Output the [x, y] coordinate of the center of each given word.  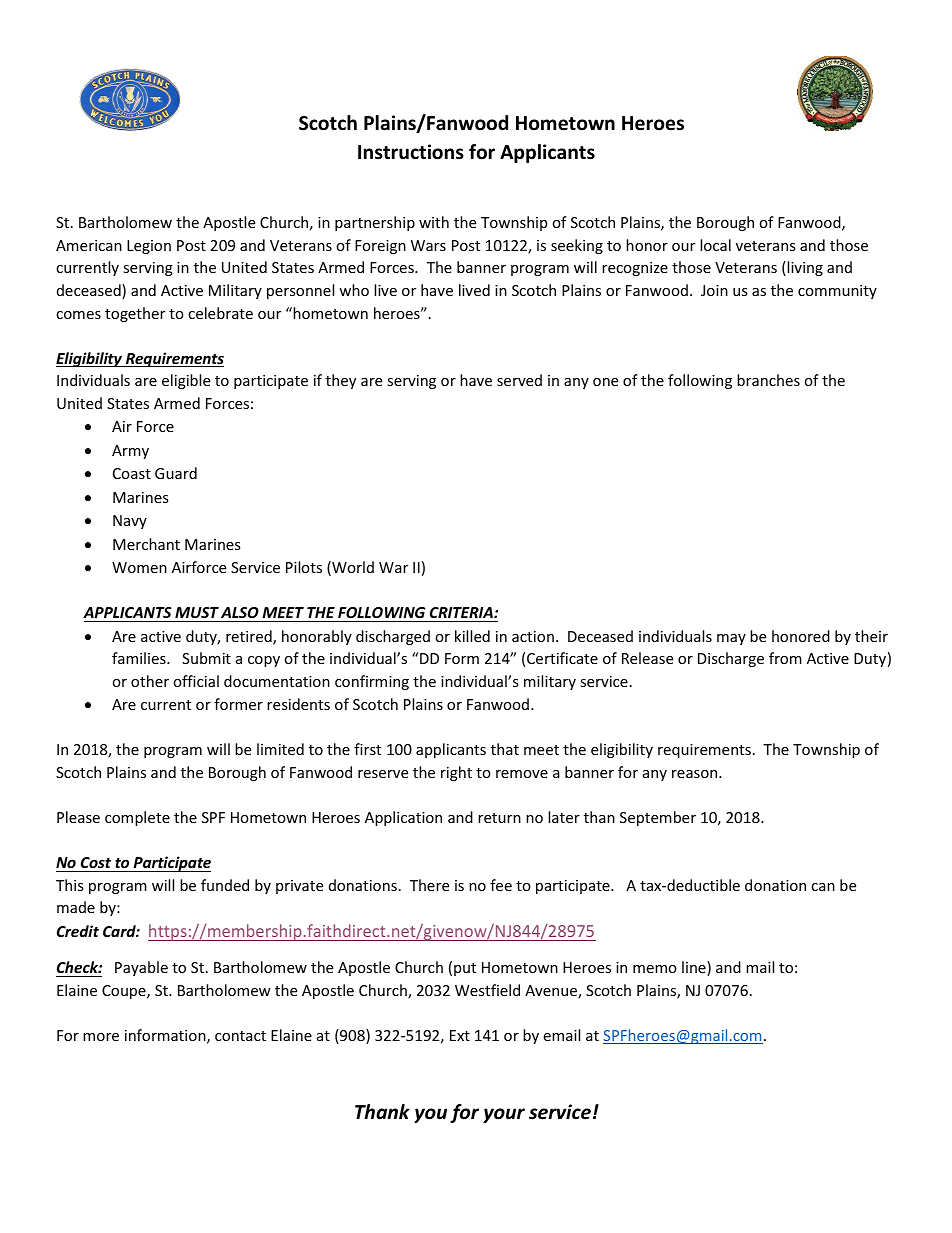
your [504, 1115]
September [658, 818]
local [715, 245]
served [519, 380]
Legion [149, 247]
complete [137, 818]
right [456, 773]
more [101, 1037]
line [695, 968]
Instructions [411, 152]
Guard [176, 473]
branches [768, 380]
